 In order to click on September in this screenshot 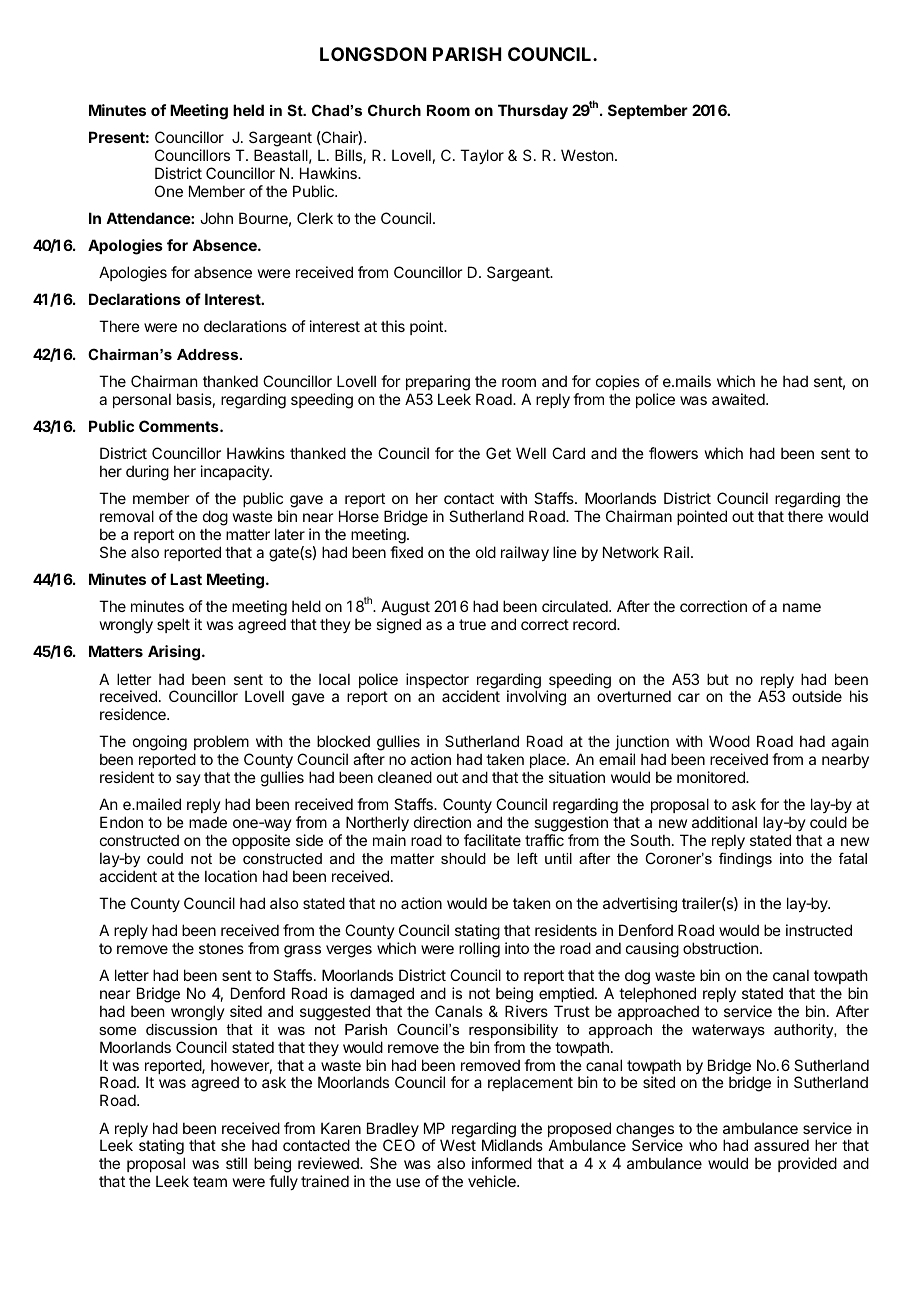, I will do `click(648, 111)`.
